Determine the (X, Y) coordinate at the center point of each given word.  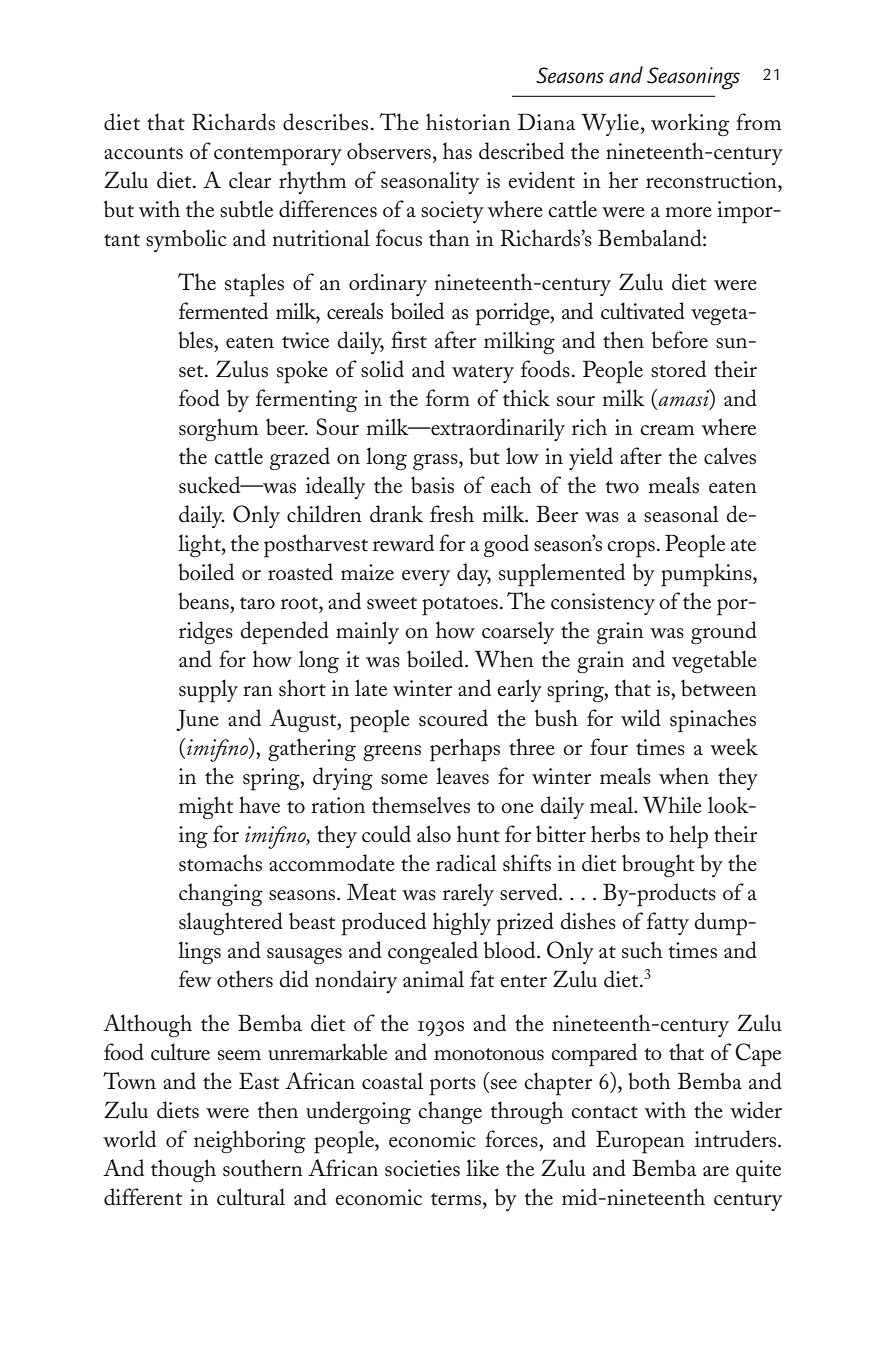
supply (208, 691)
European (640, 1142)
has (457, 151)
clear (250, 180)
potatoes (460, 606)
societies (422, 1168)
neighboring (249, 1141)
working (690, 124)
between (719, 688)
